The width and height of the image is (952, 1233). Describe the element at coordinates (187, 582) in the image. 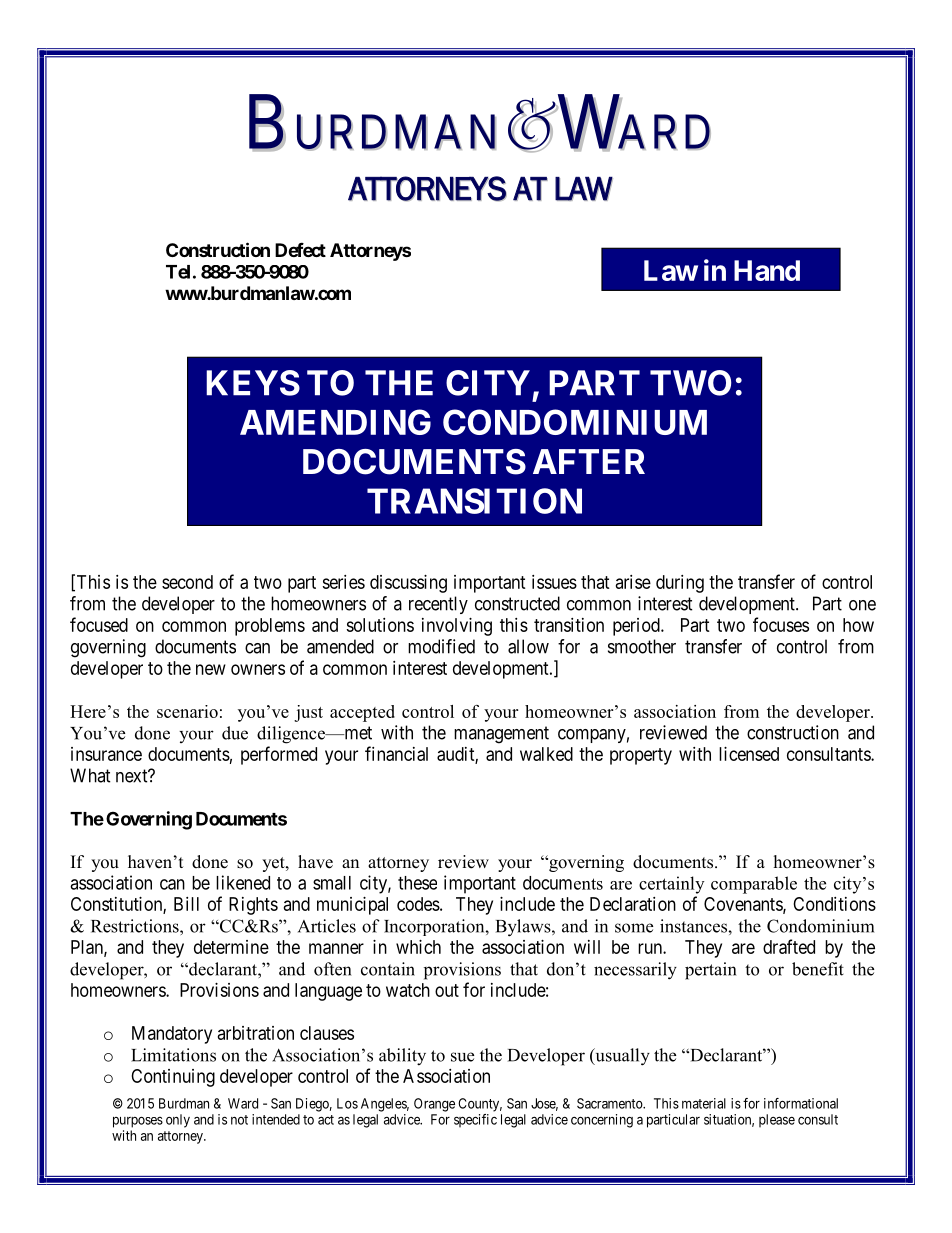

I see `second` at that location.
